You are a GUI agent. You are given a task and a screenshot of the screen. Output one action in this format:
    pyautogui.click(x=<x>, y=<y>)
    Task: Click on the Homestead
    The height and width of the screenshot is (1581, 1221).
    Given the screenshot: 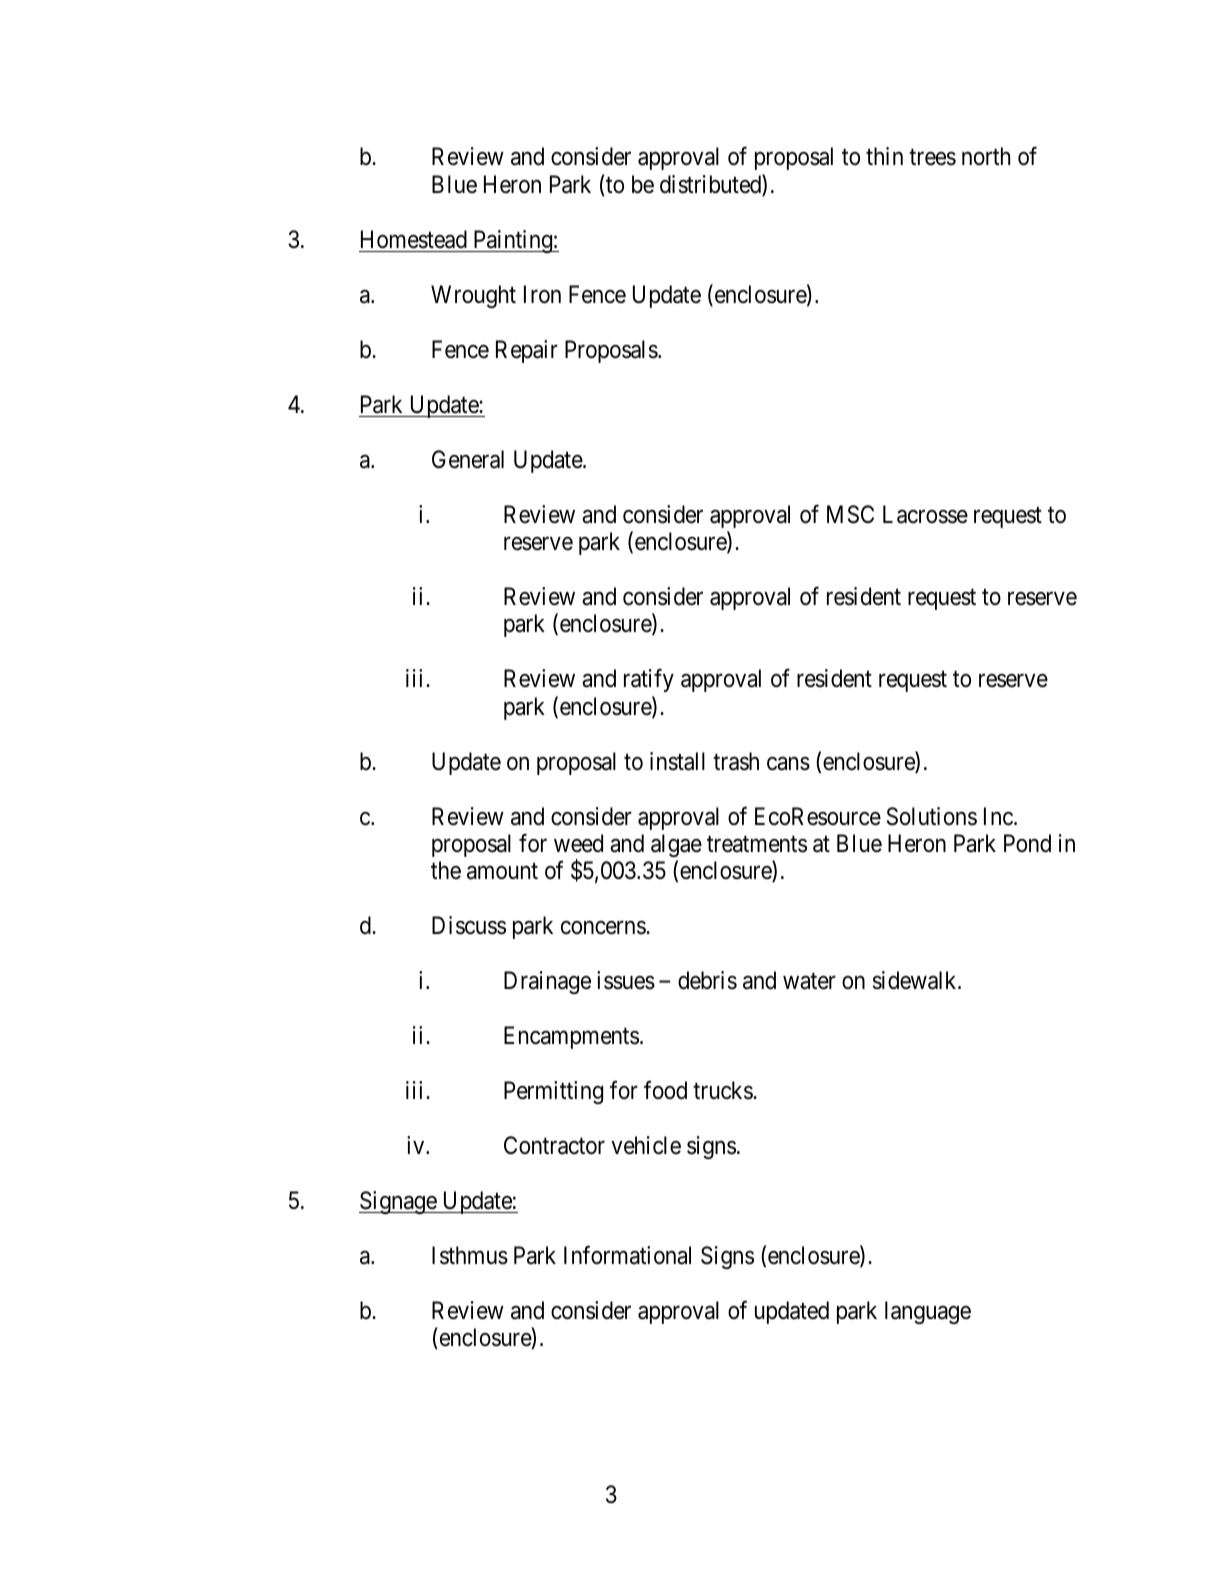 What is the action you would take?
    pyautogui.click(x=414, y=239)
